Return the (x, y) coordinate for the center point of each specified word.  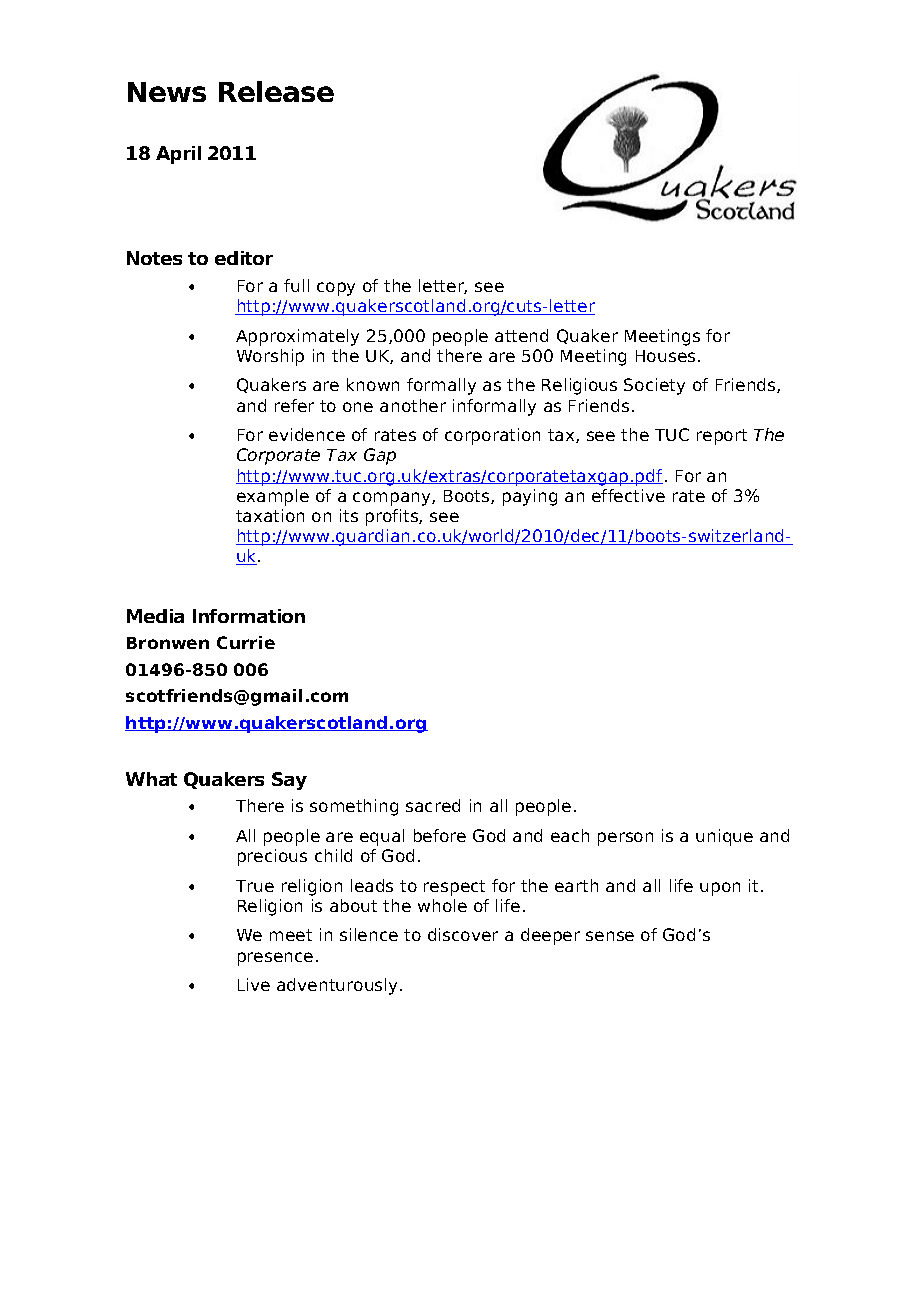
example (273, 497)
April (178, 155)
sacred (433, 805)
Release (276, 91)
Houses (665, 356)
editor (244, 258)
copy (336, 289)
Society (654, 386)
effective (628, 495)
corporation (492, 436)
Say (289, 781)
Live (254, 984)
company (393, 499)
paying (530, 497)
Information (249, 616)
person (625, 839)
